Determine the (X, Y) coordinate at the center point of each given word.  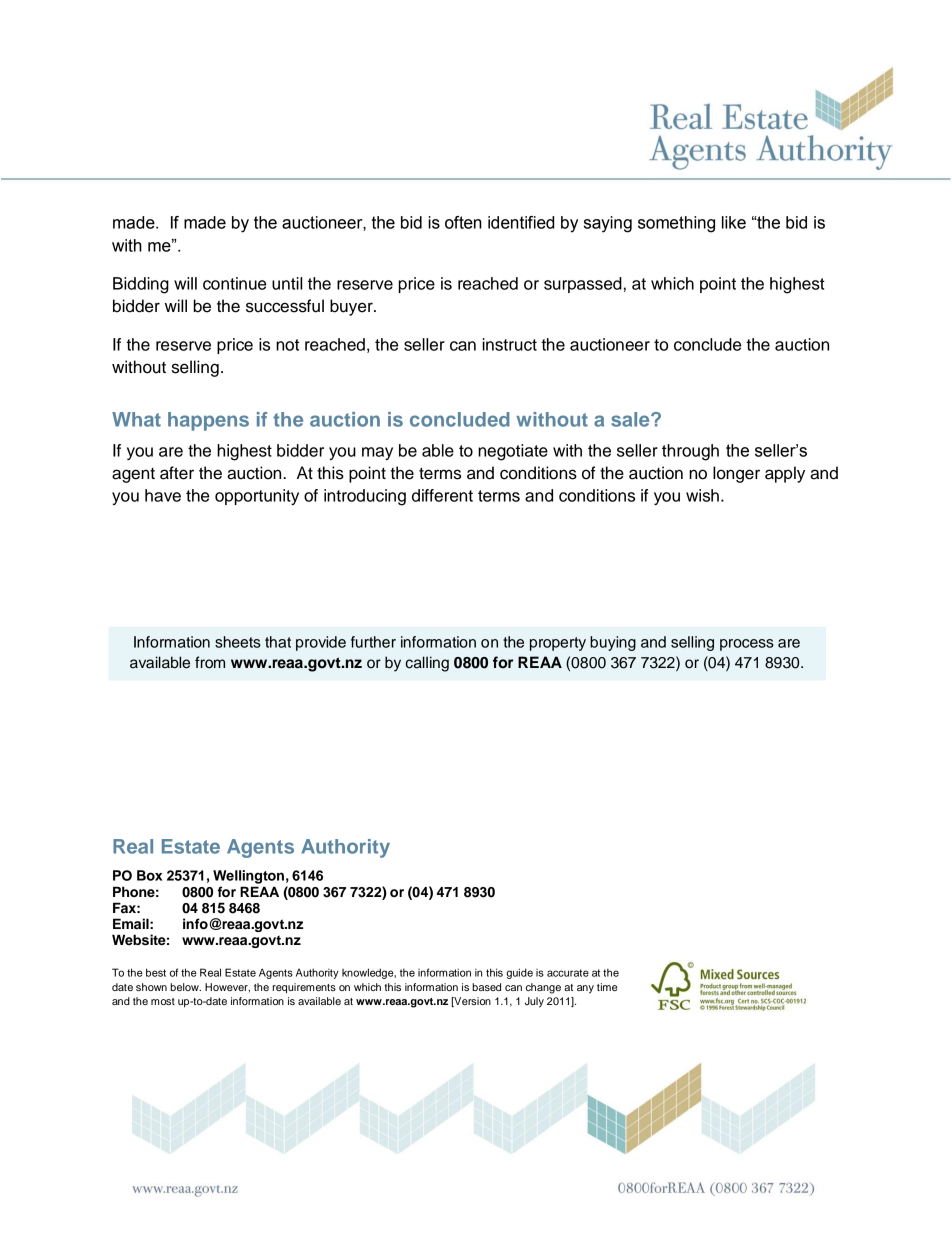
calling (427, 664)
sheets (238, 642)
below (185, 987)
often (463, 222)
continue (234, 283)
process (747, 645)
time (607, 987)
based (486, 987)
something (676, 224)
